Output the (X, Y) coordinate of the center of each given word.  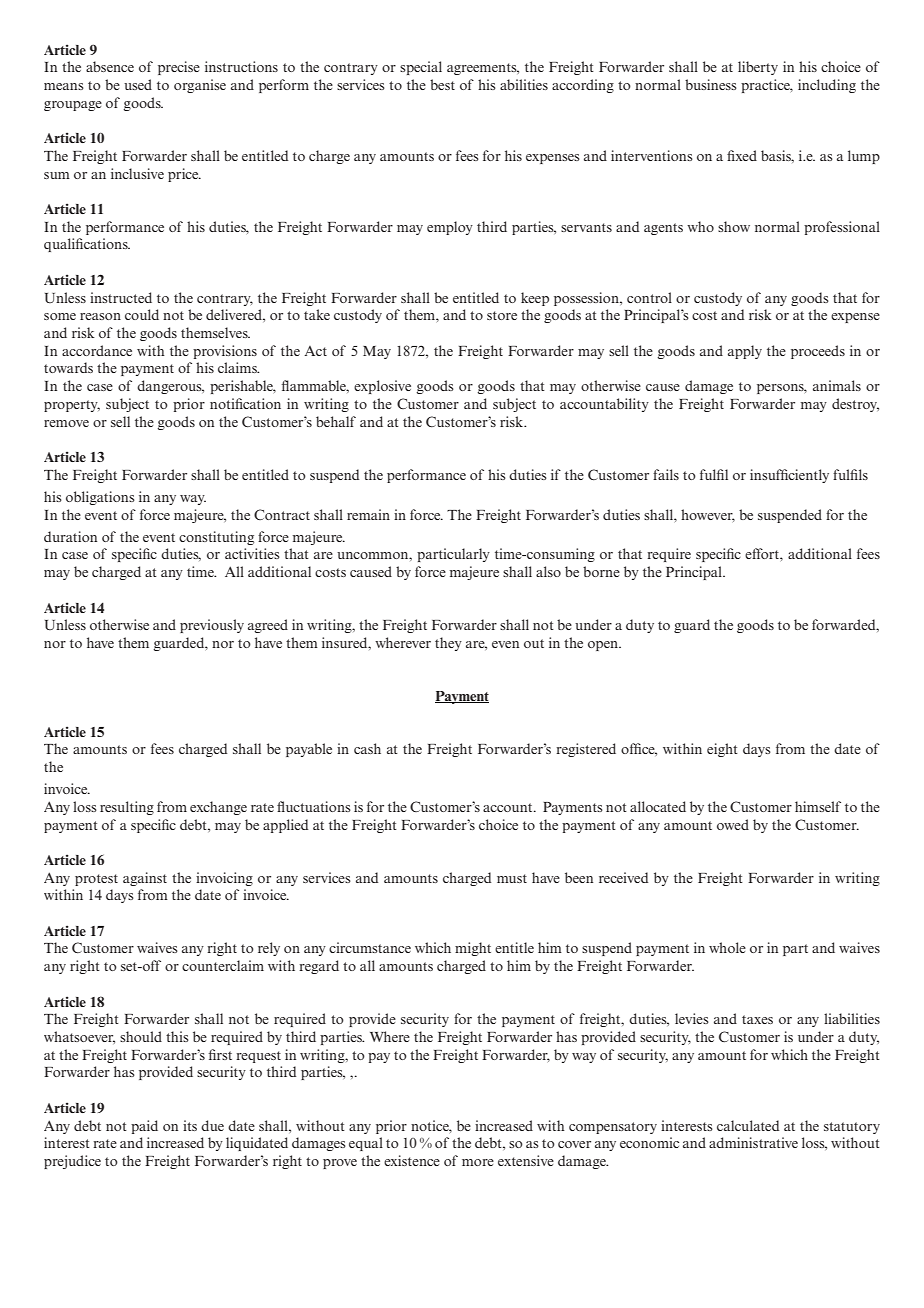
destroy (855, 405)
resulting (127, 808)
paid (144, 1127)
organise (200, 86)
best (442, 84)
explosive (382, 387)
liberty (758, 68)
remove (66, 423)
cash (367, 748)
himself (818, 806)
